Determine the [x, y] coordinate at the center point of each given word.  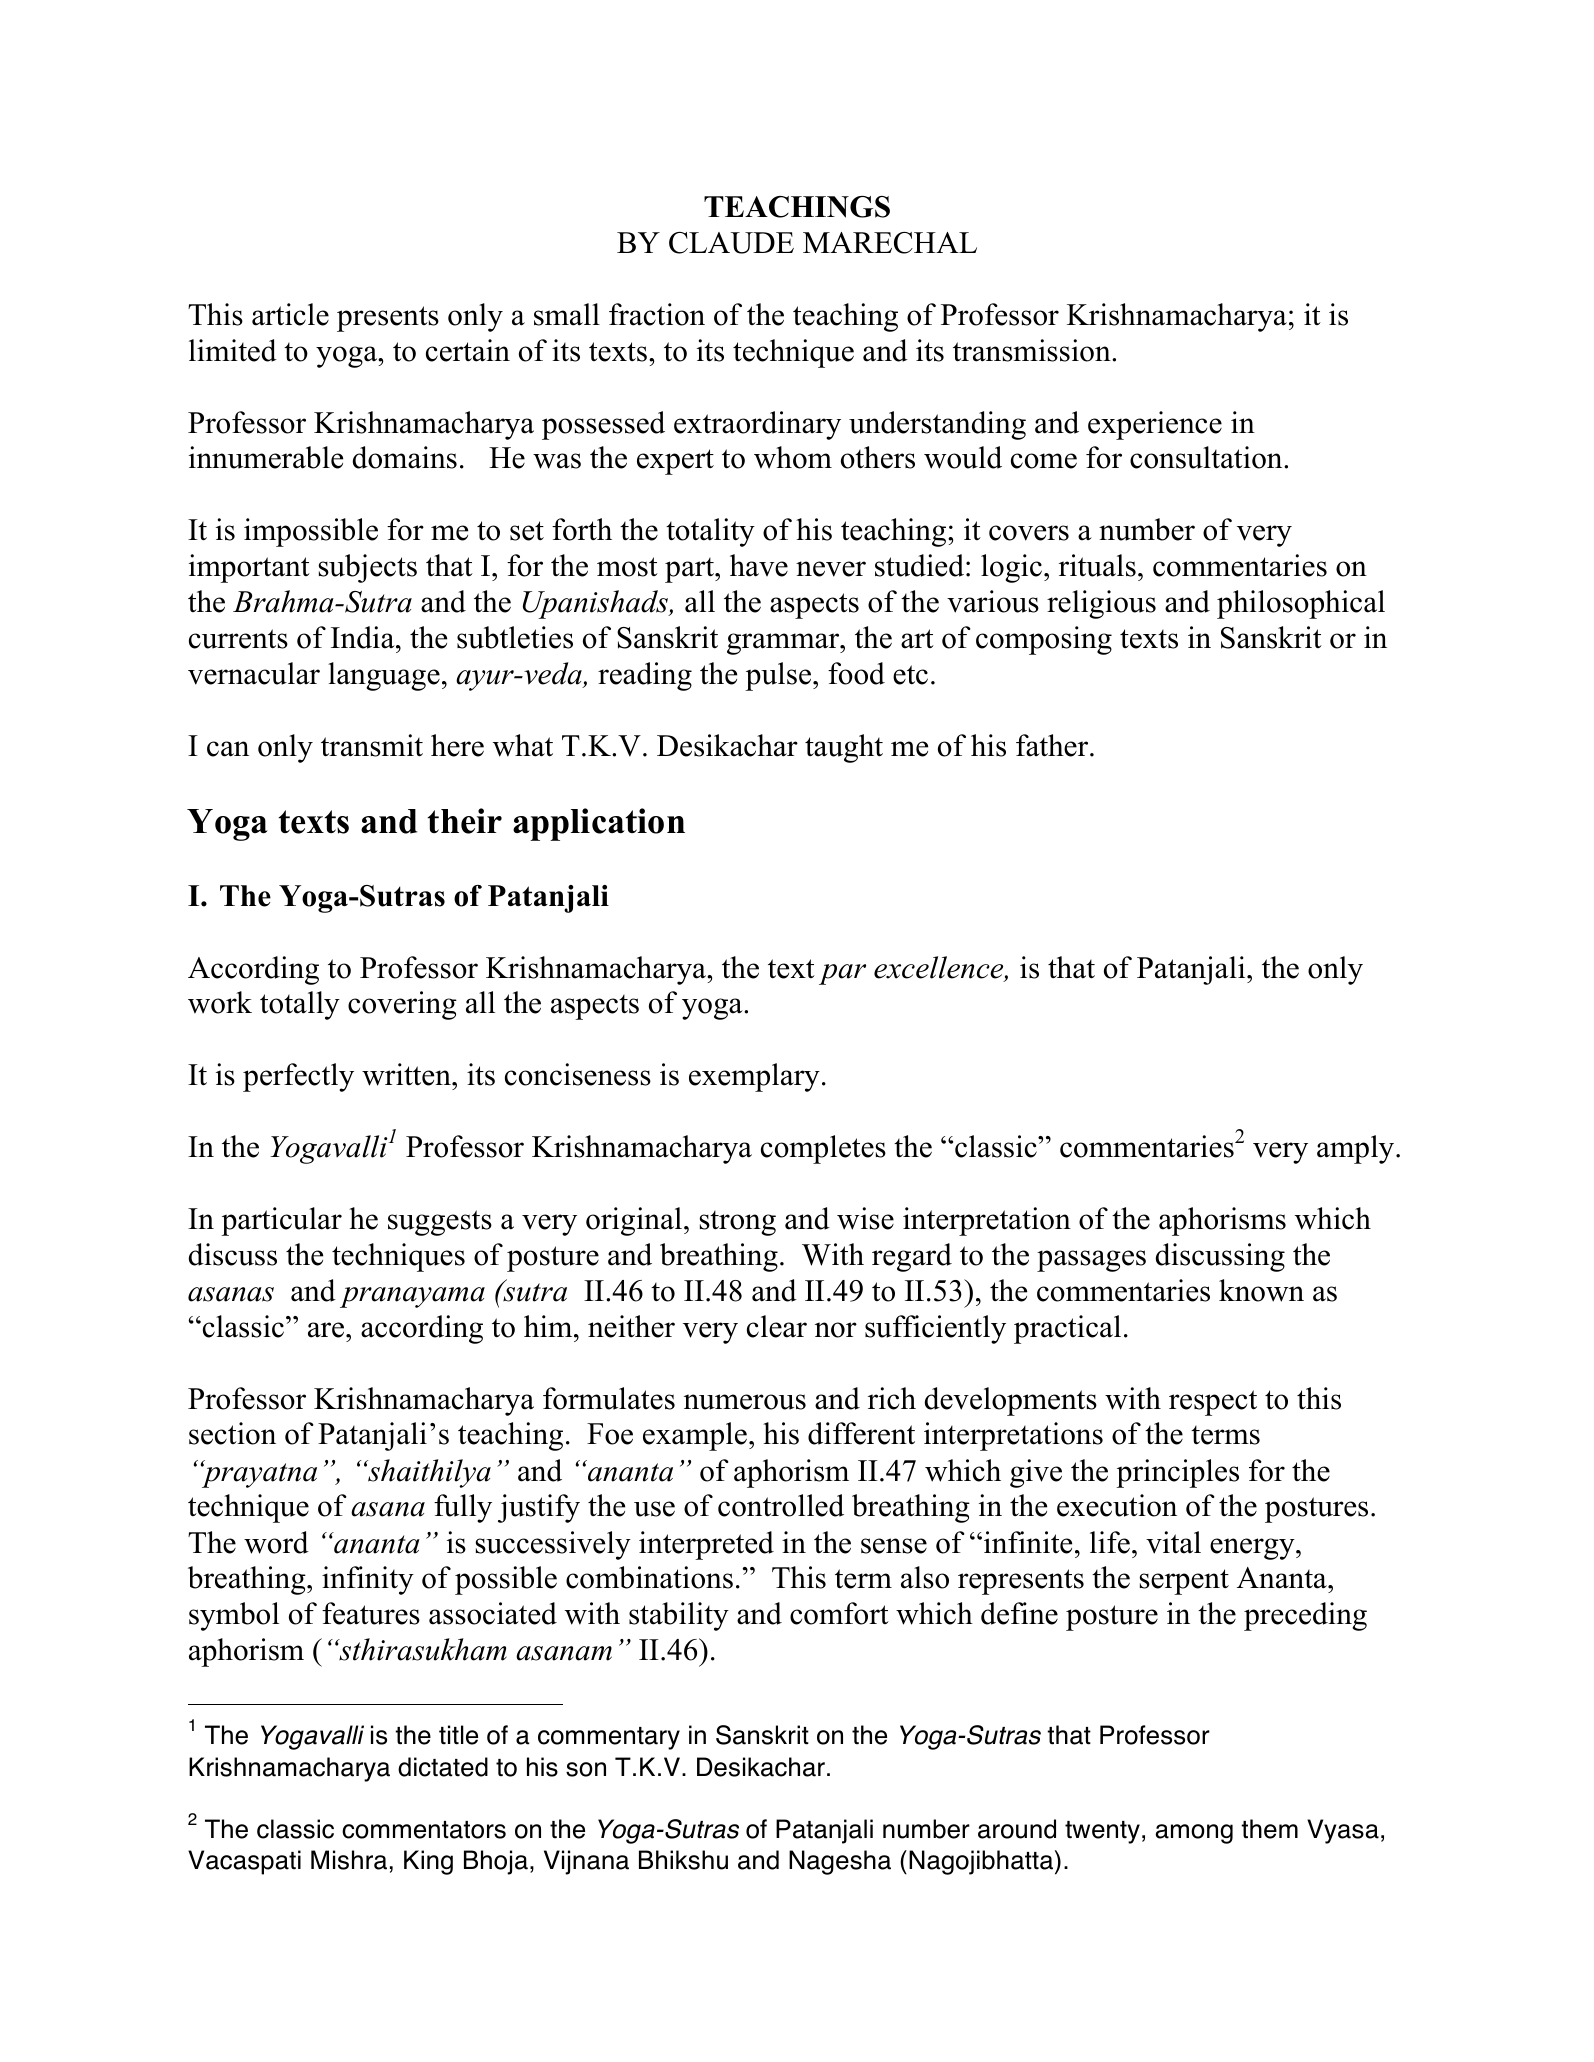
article [290, 314]
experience [1155, 425]
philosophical [1301, 604]
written [407, 1074]
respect [1213, 1403]
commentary [609, 1738]
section [232, 1433]
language [384, 676]
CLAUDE [731, 243]
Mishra [349, 1860]
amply [1357, 1149]
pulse [779, 676]
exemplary [754, 1077]
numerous [745, 1402]
